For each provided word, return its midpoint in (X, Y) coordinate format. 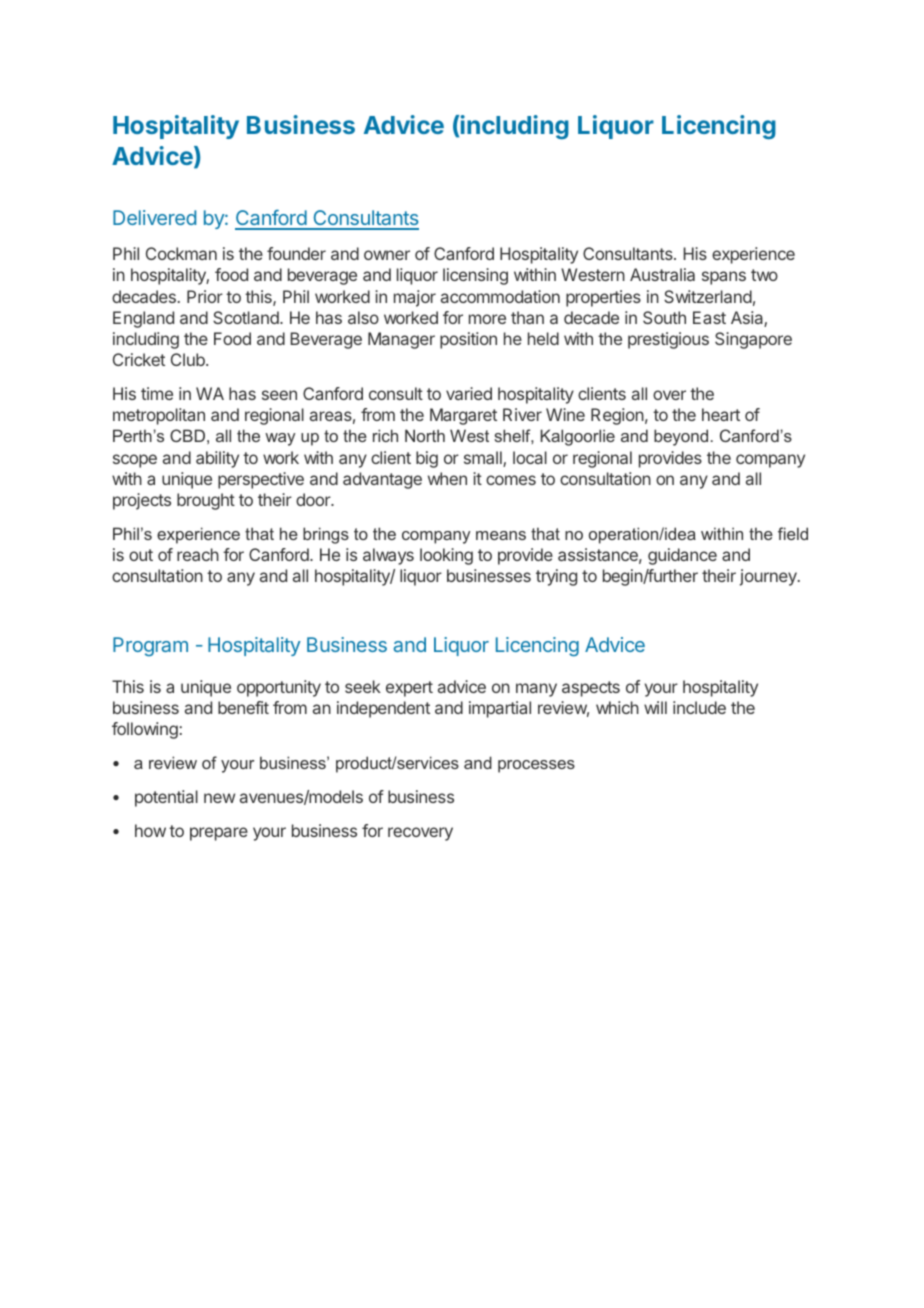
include (699, 707)
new (219, 798)
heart (721, 414)
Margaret (463, 416)
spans (724, 278)
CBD (187, 435)
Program (150, 646)
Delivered (154, 217)
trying (556, 577)
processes (536, 766)
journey (769, 577)
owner (387, 255)
